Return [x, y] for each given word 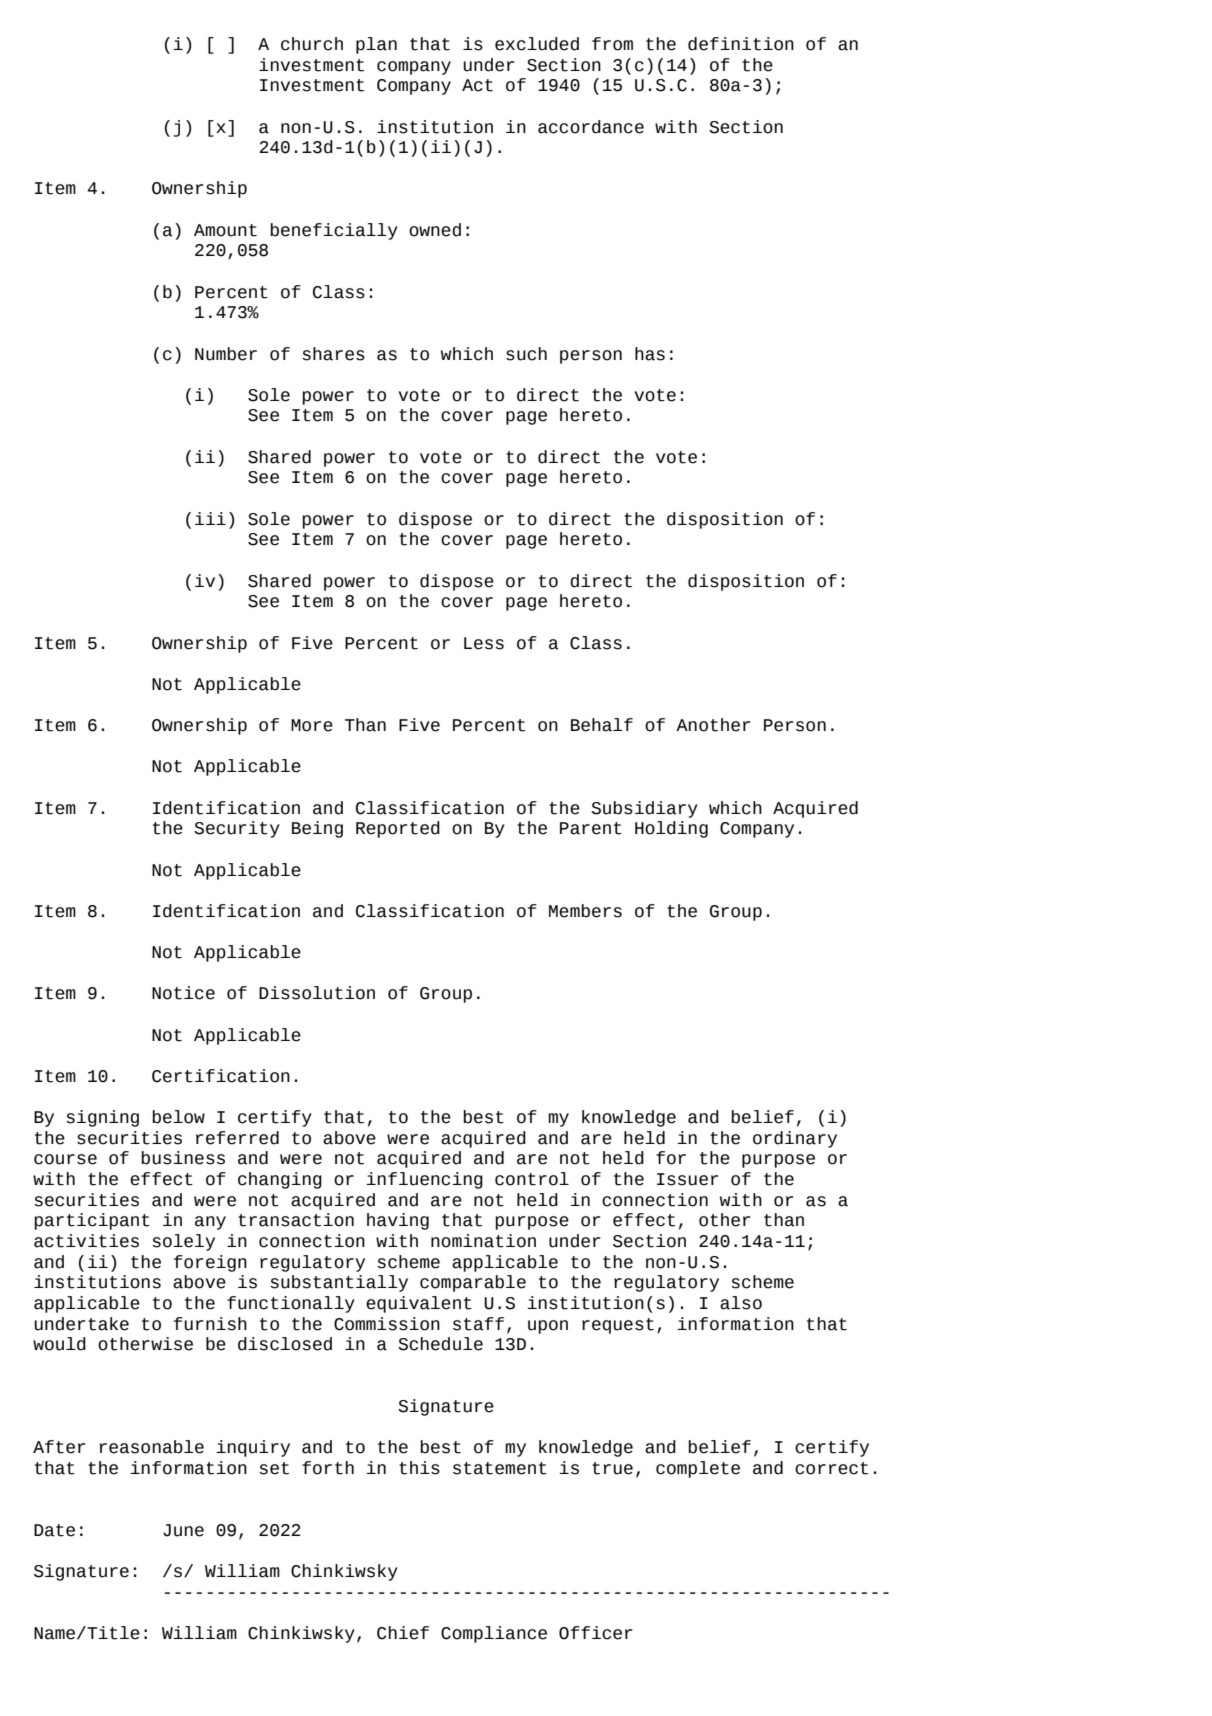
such [526, 354]
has [650, 354]
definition [741, 44]
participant [92, 1221]
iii [210, 518]
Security [237, 829]
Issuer [687, 1179]
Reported [398, 829]
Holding [671, 829]
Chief [403, 1633]
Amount [225, 230]
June [183, 1530]
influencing [424, 1180]
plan [376, 45]
